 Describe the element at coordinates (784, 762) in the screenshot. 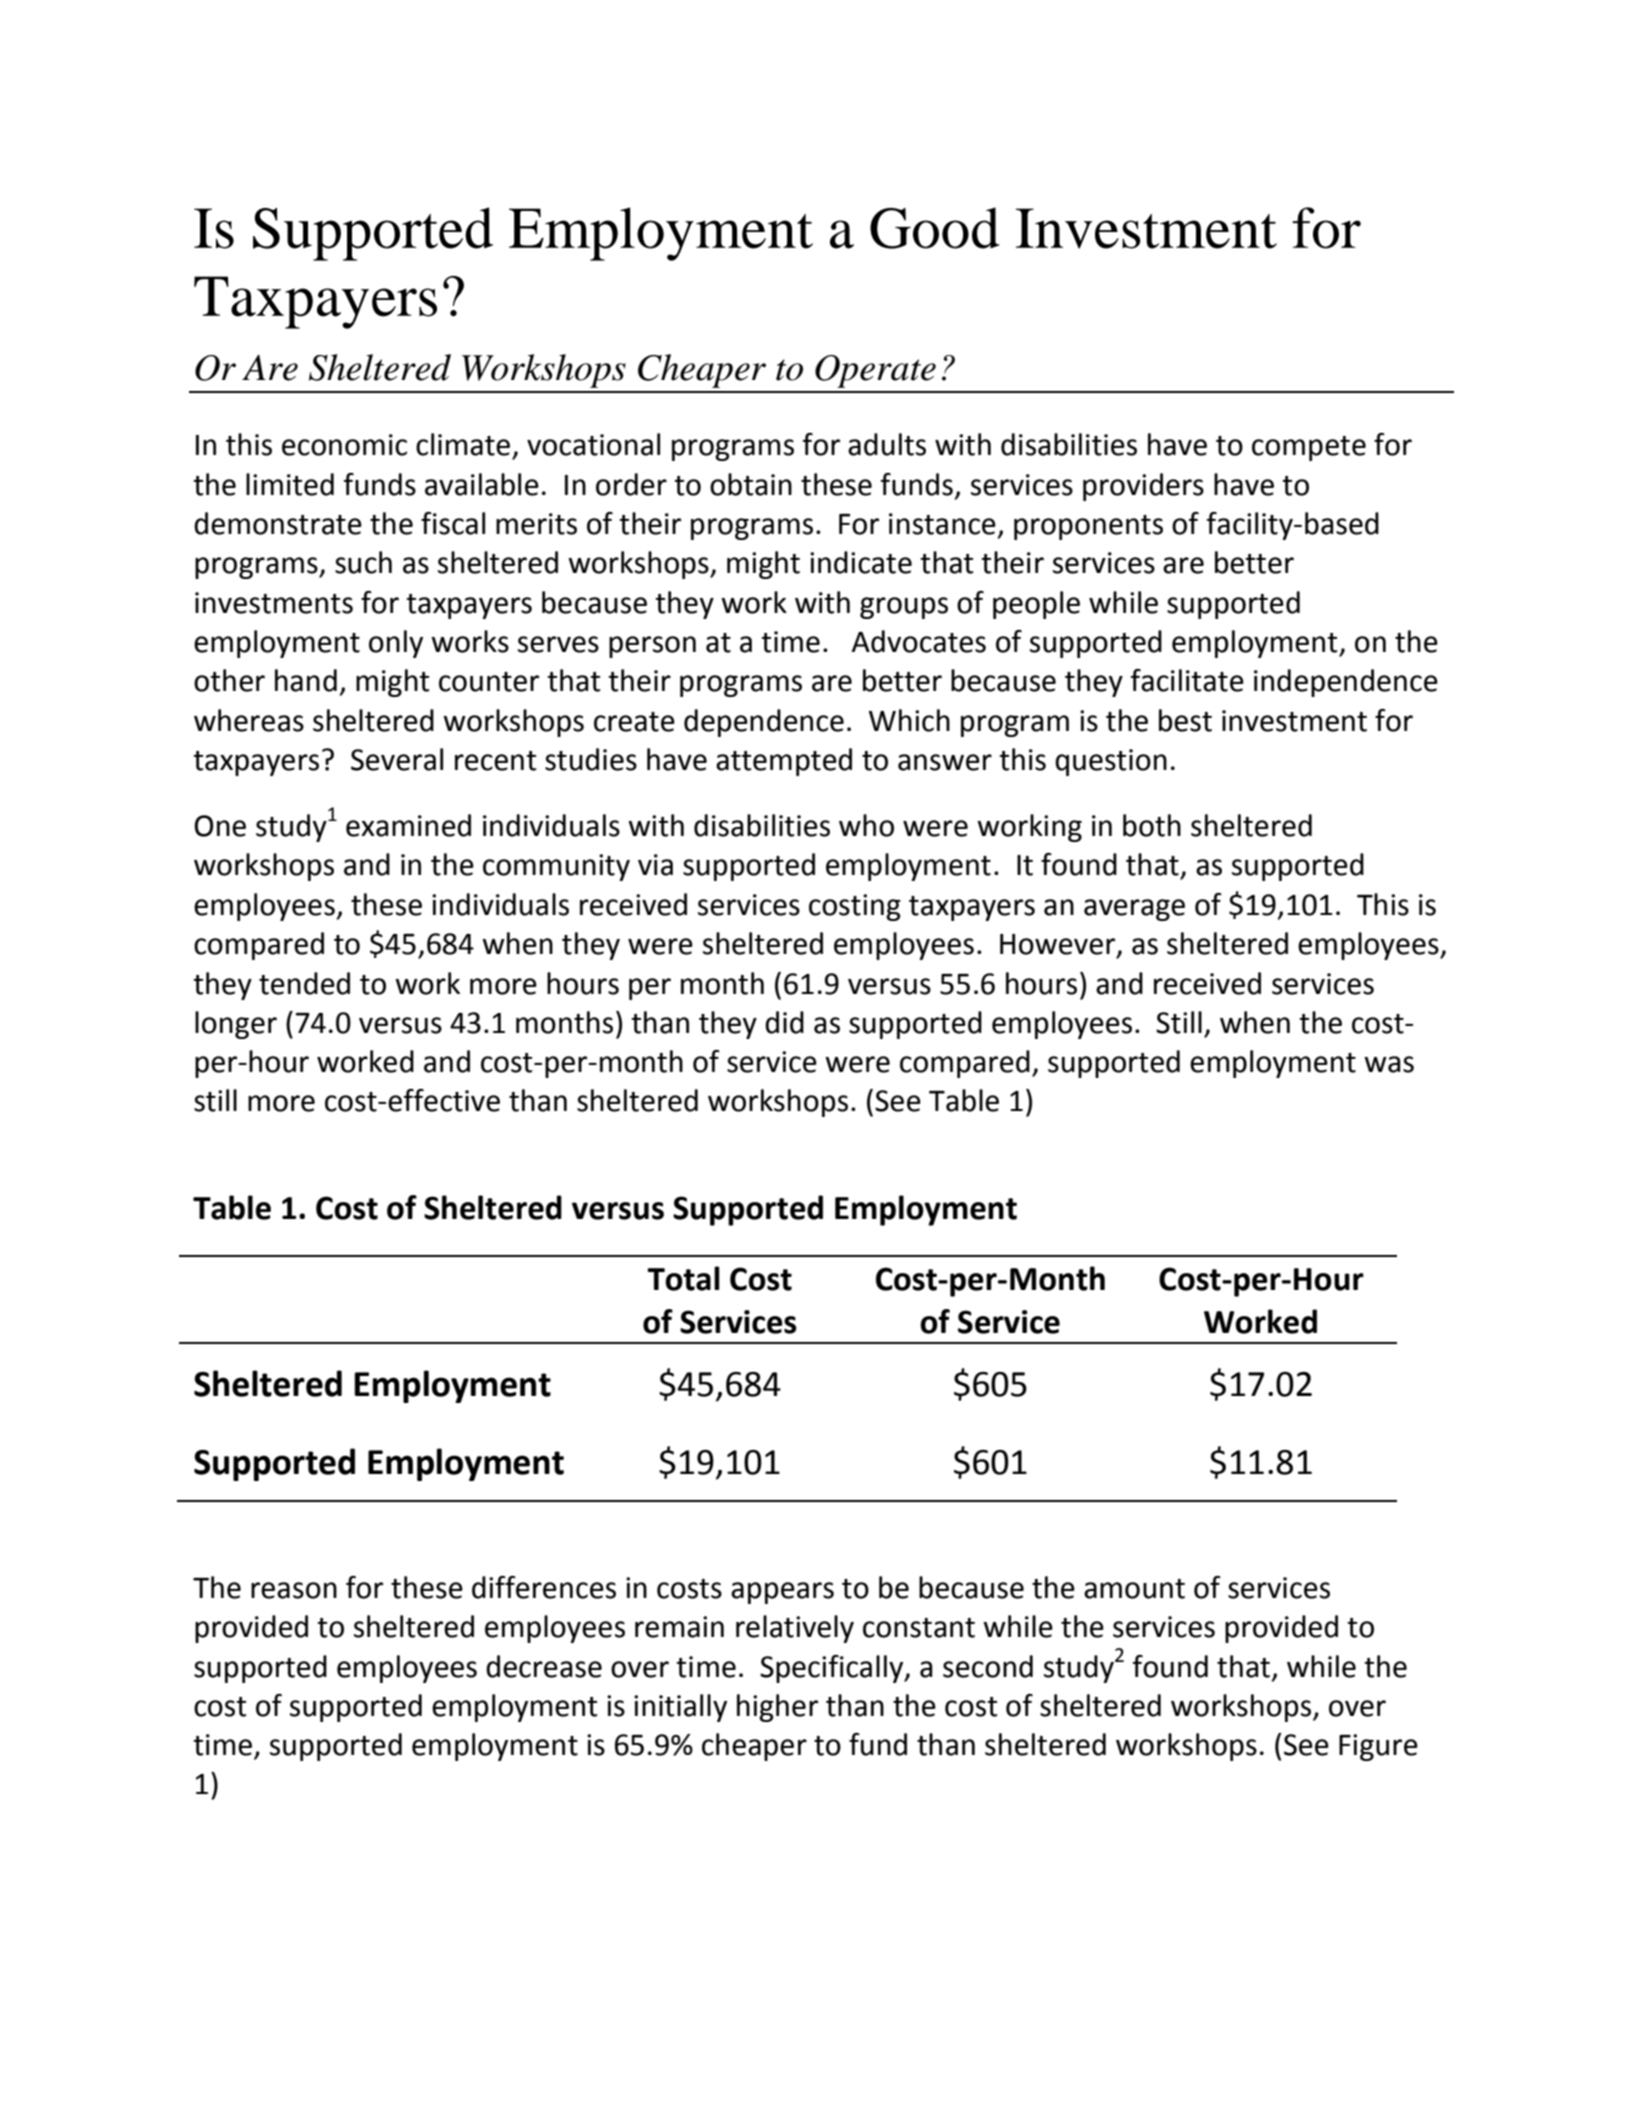

I see `attempted` at that location.
